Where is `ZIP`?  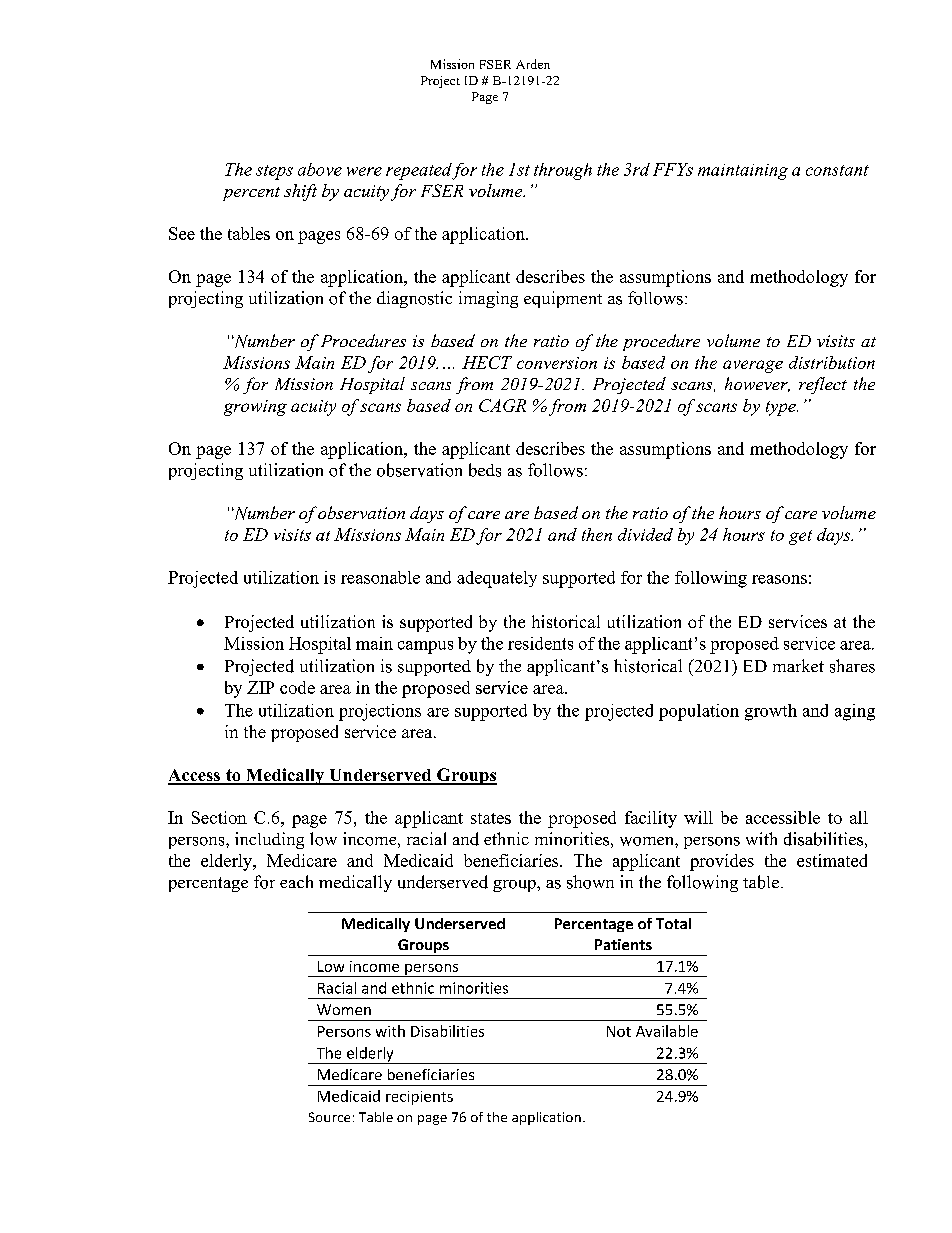
ZIP is located at coordinates (260, 687).
